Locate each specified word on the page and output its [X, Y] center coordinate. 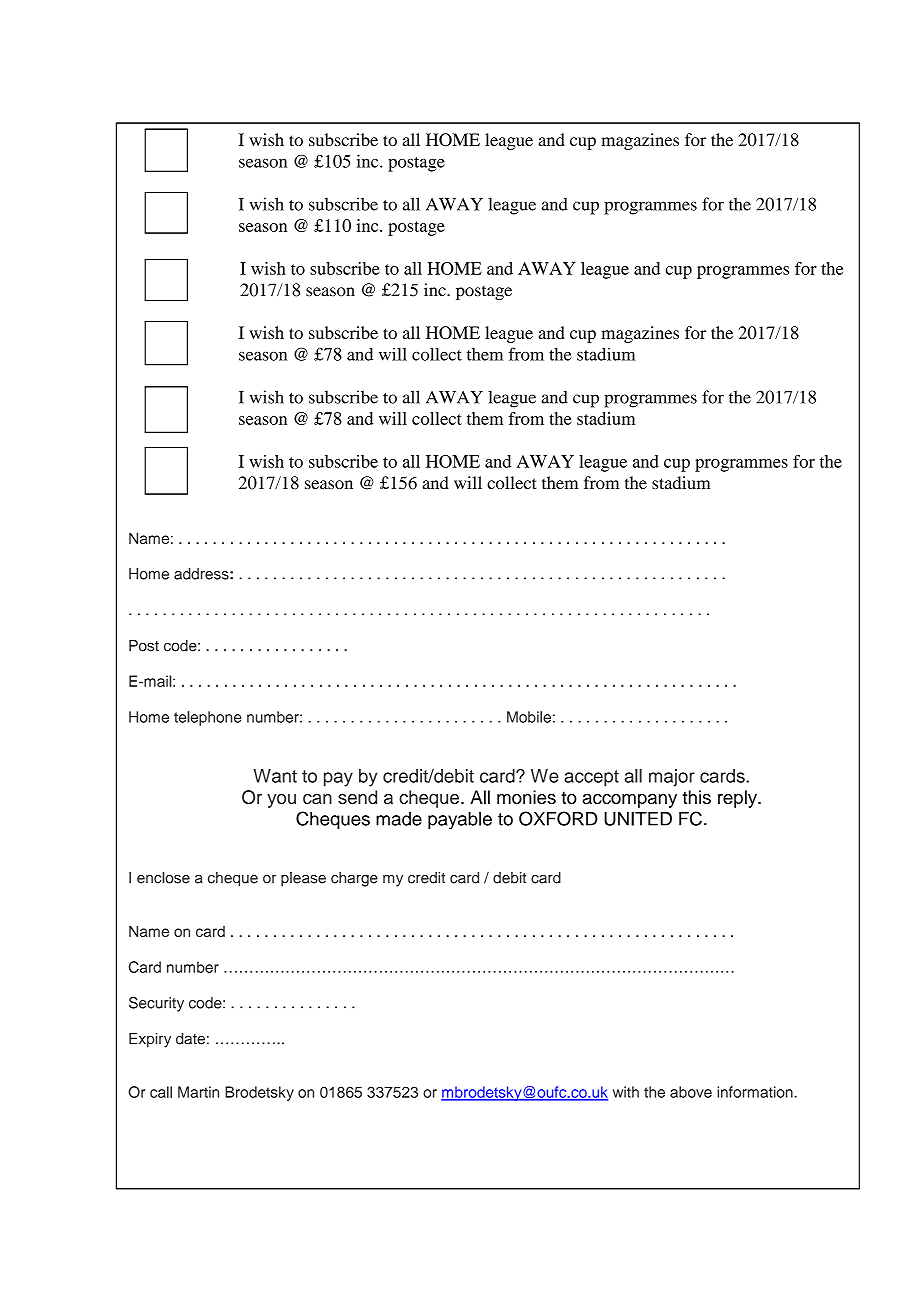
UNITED [638, 819]
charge [354, 879]
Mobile [529, 717]
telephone [208, 718]
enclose [163, 878]
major [672, 778]
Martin [198, 1092]
